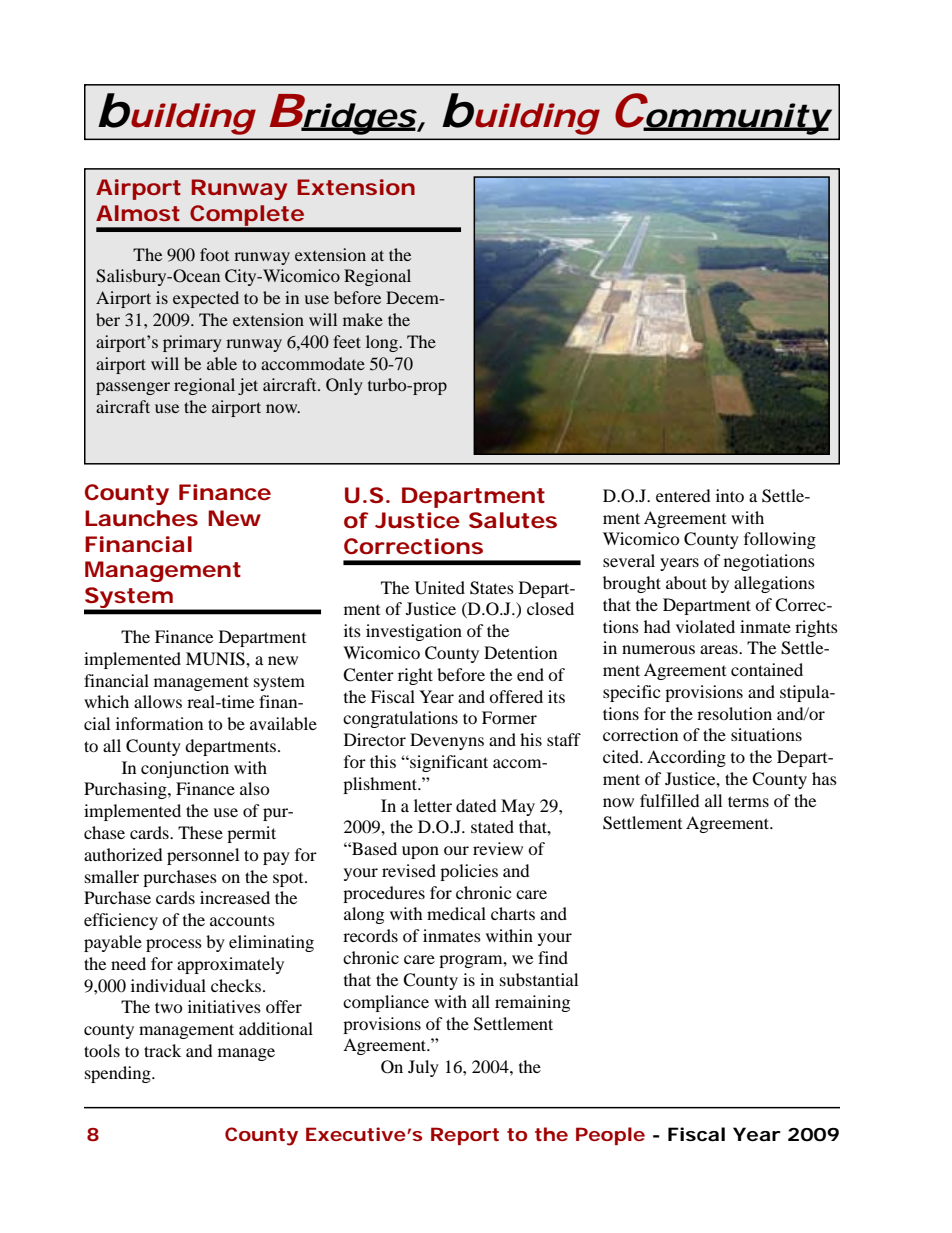 The image size is (952, 1233). What do you see at coordinates (141, 518) in the screenshot?
I see `Launches` at bounding box center [141, 518].
